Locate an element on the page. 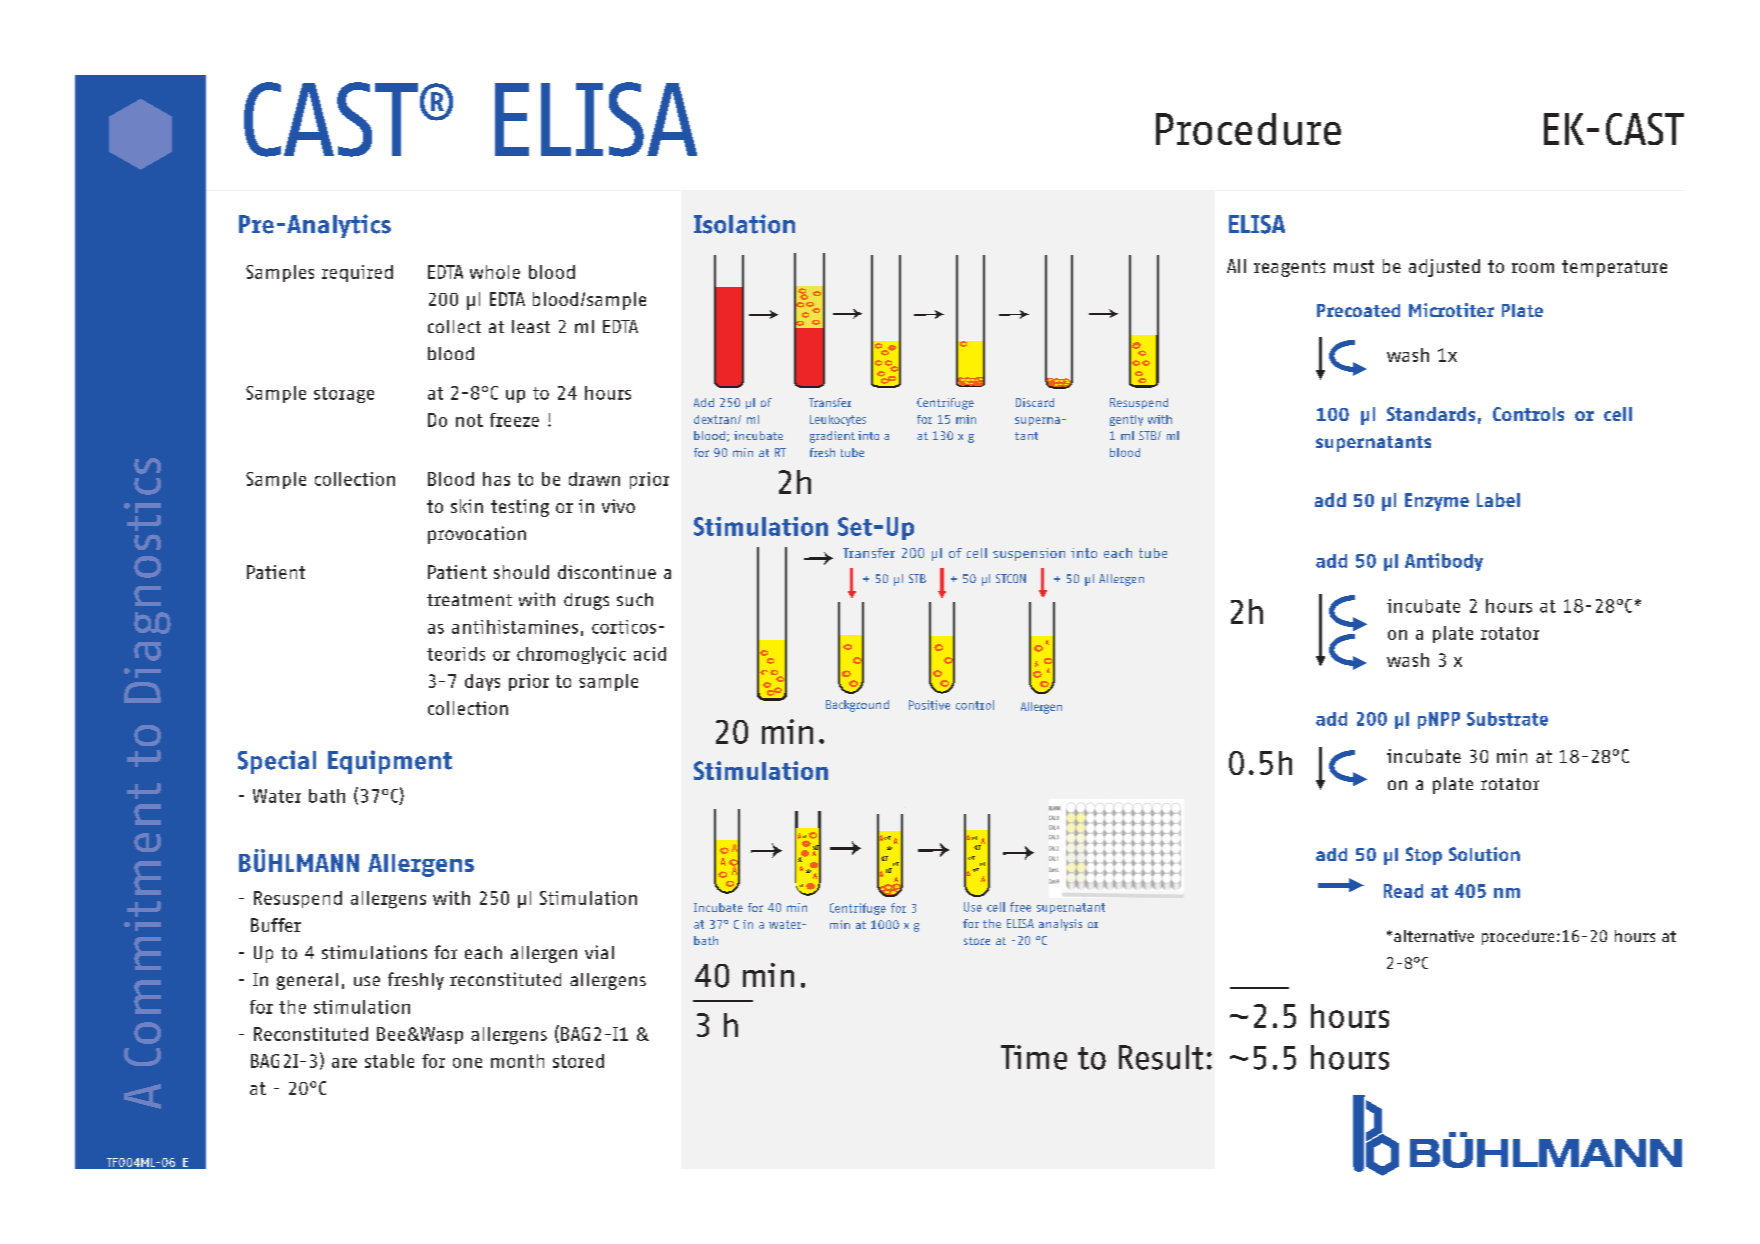  Substrate is located at coordinates (1507, 719).
